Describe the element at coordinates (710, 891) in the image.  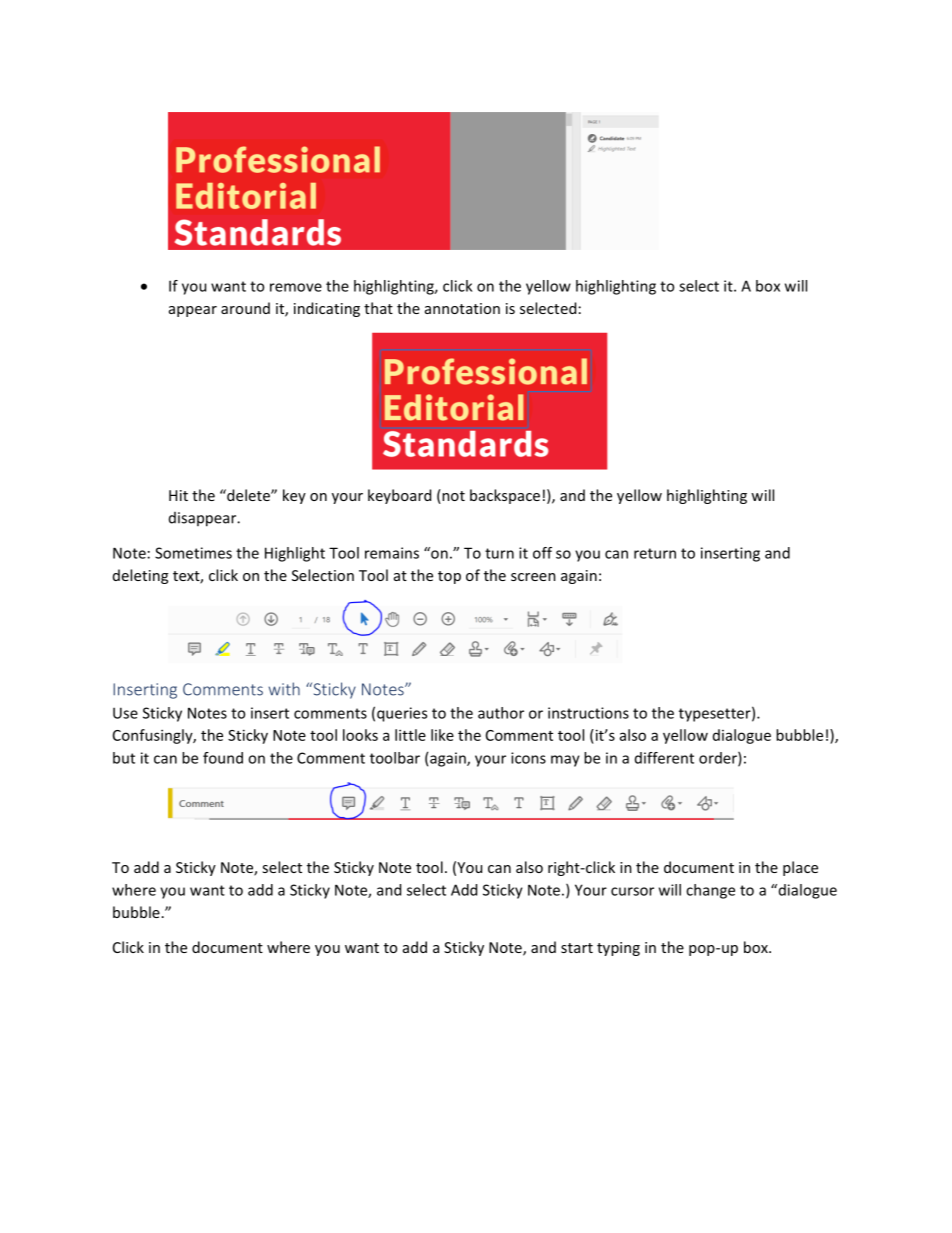
I see `change` at that location.
